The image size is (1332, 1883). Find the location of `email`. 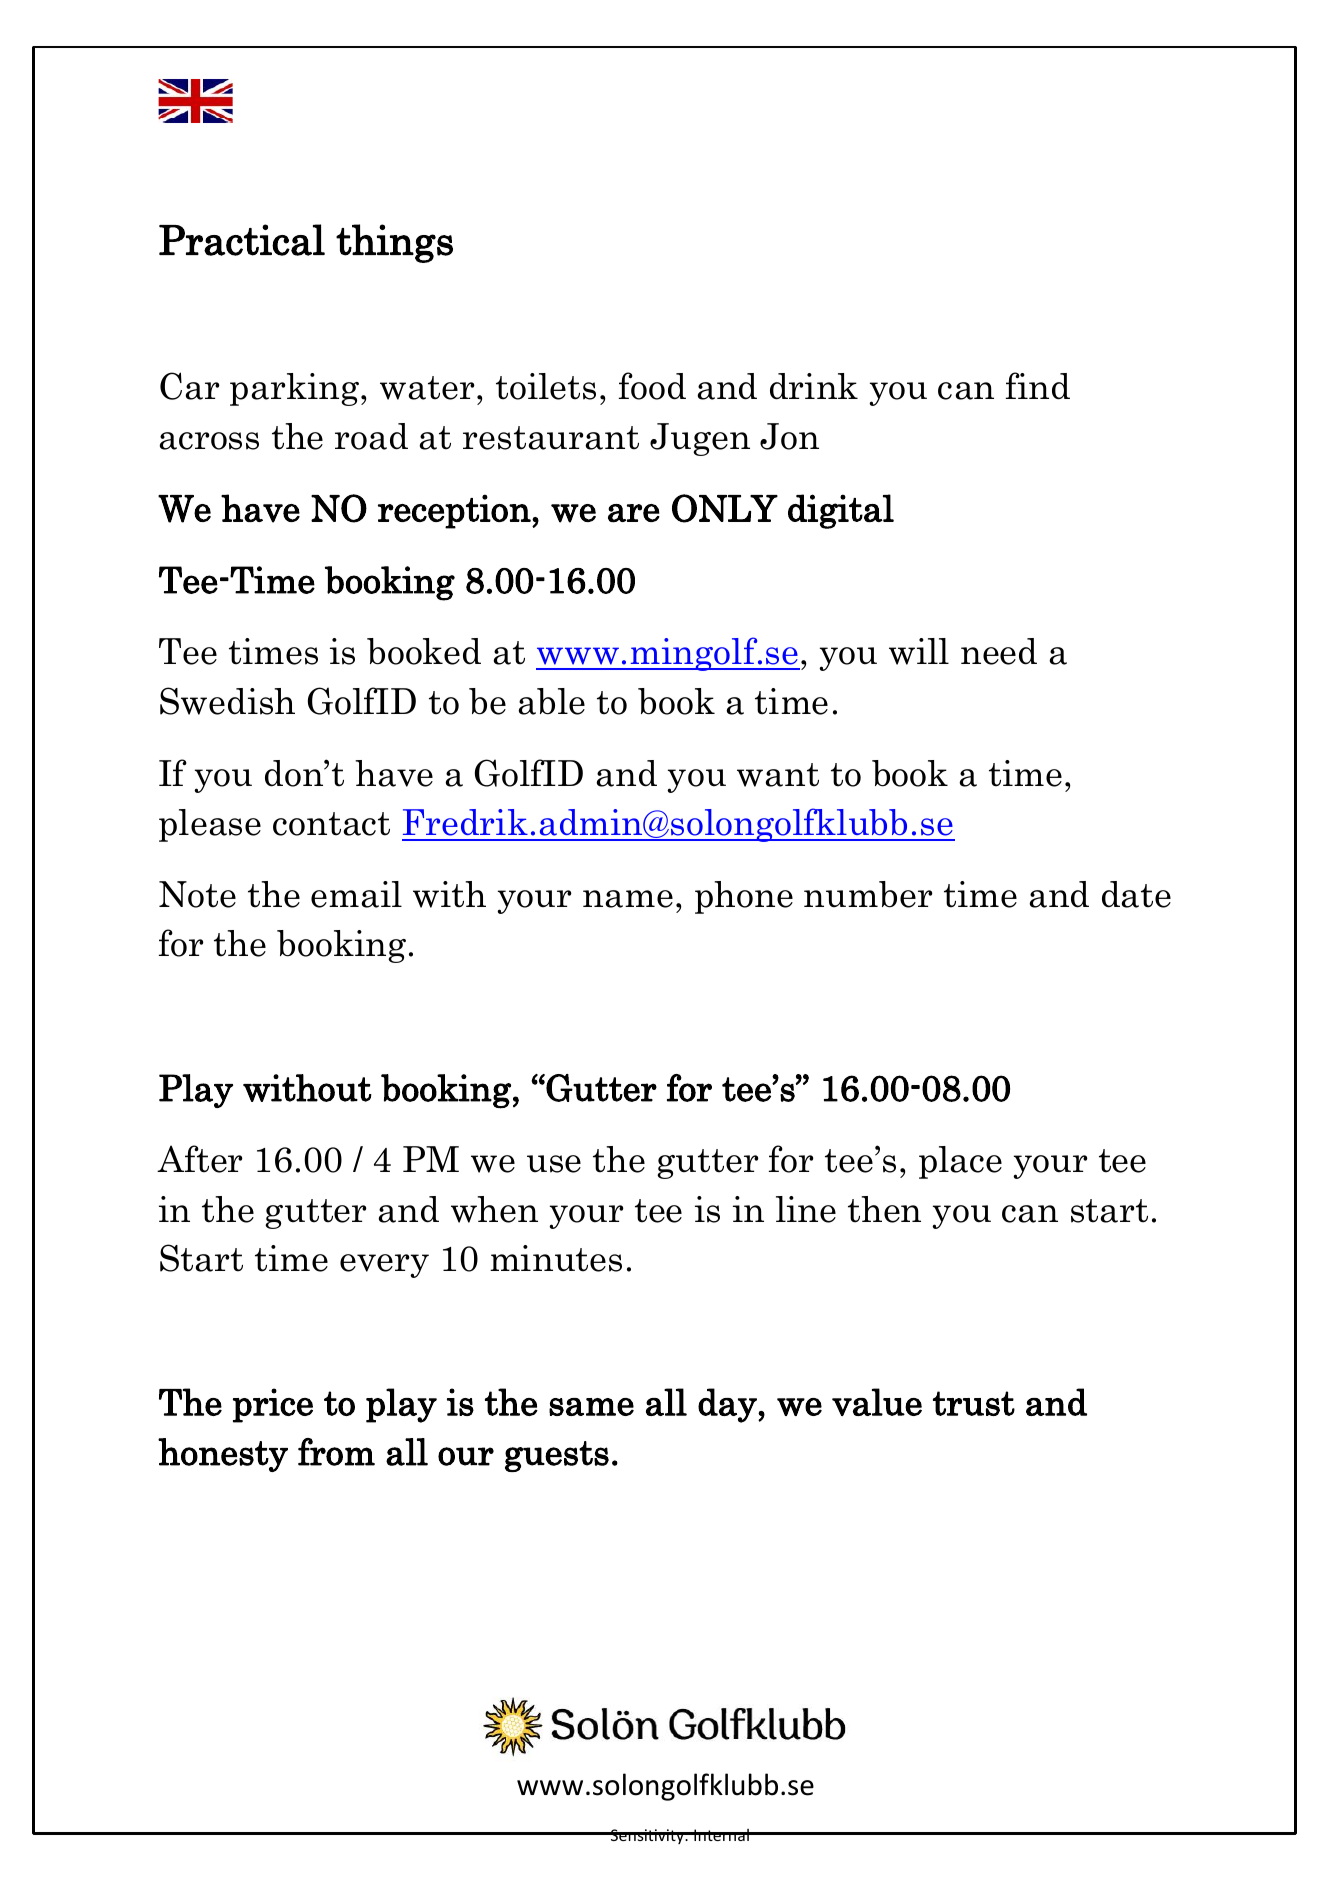

email is located at coordinates (356, 894).
